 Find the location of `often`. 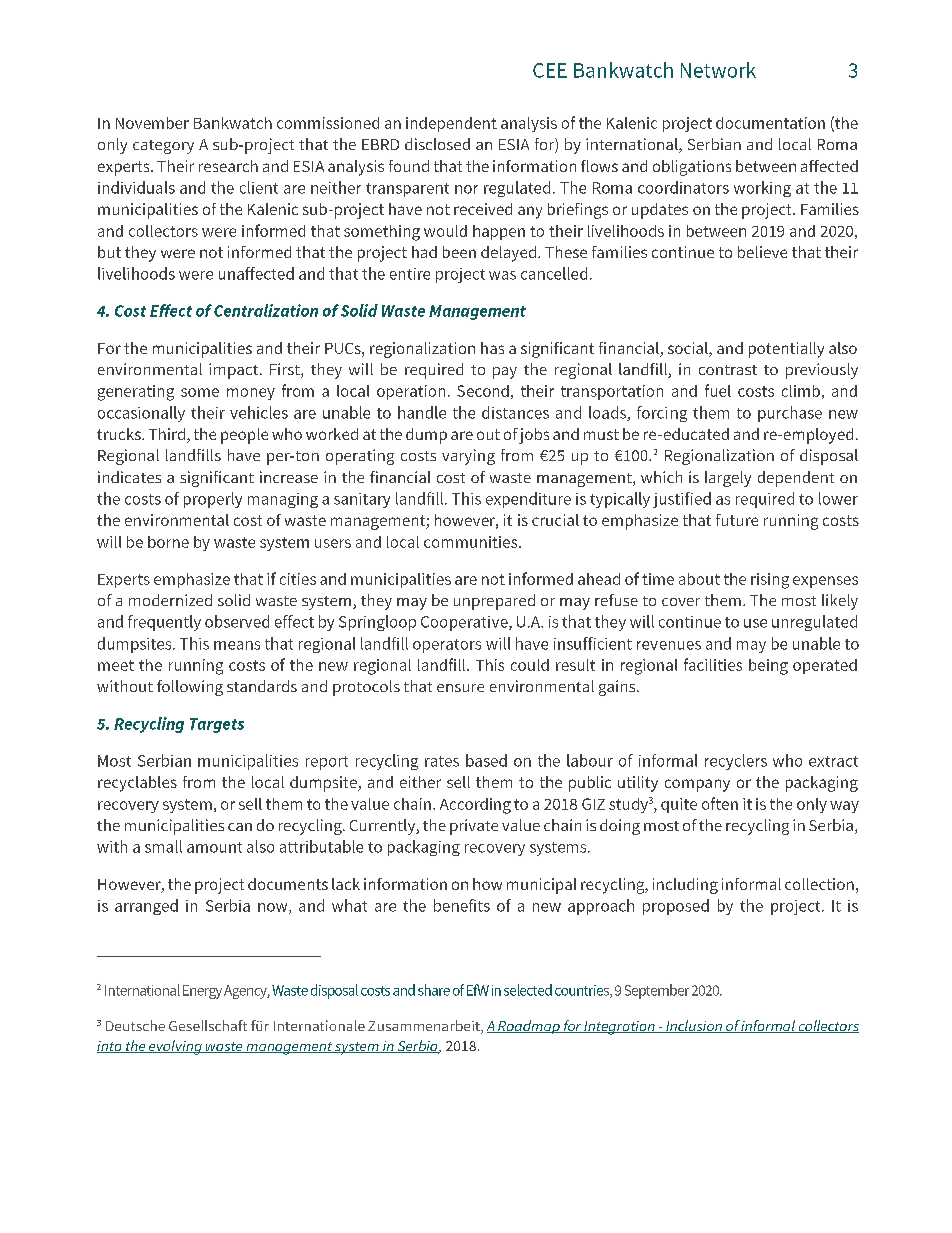

often is located at coordinates (720, 803).
